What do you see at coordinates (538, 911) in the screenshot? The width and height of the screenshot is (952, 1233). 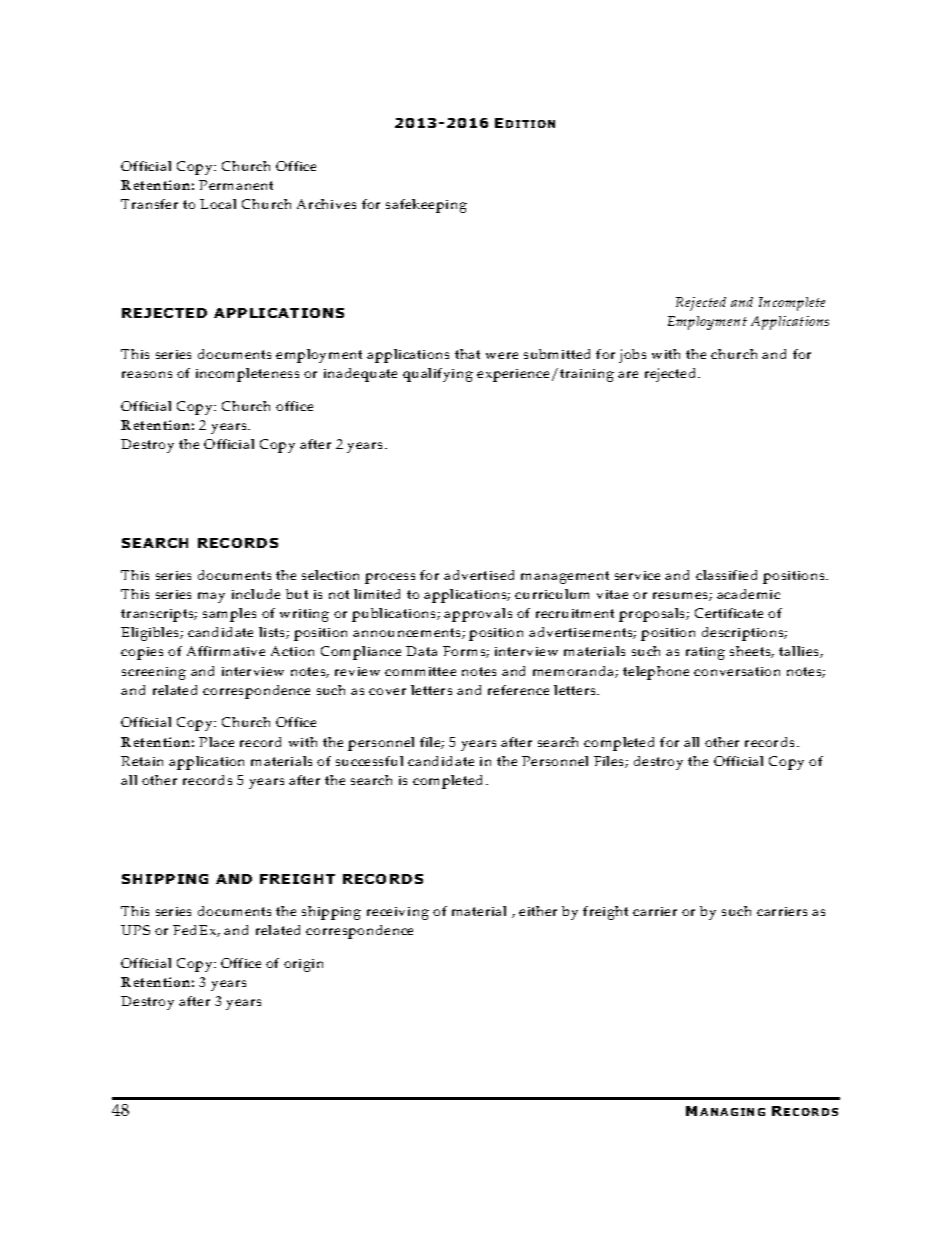 I see `either` at bounding box center [538, 911].
